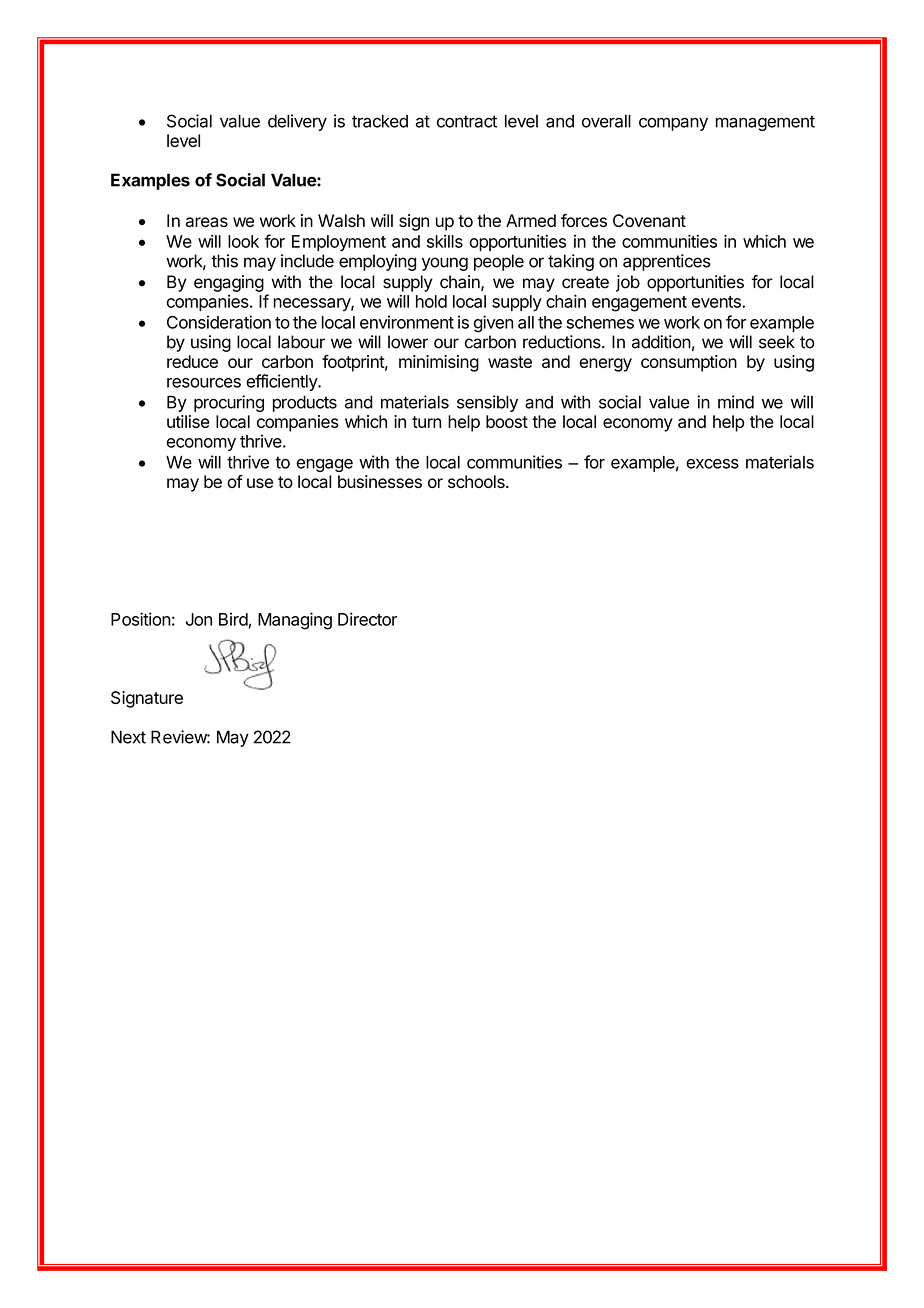  What do you see at coordinates (367, 619) in the screenshot?
I see `Director` at bounding box center [367, 619].
